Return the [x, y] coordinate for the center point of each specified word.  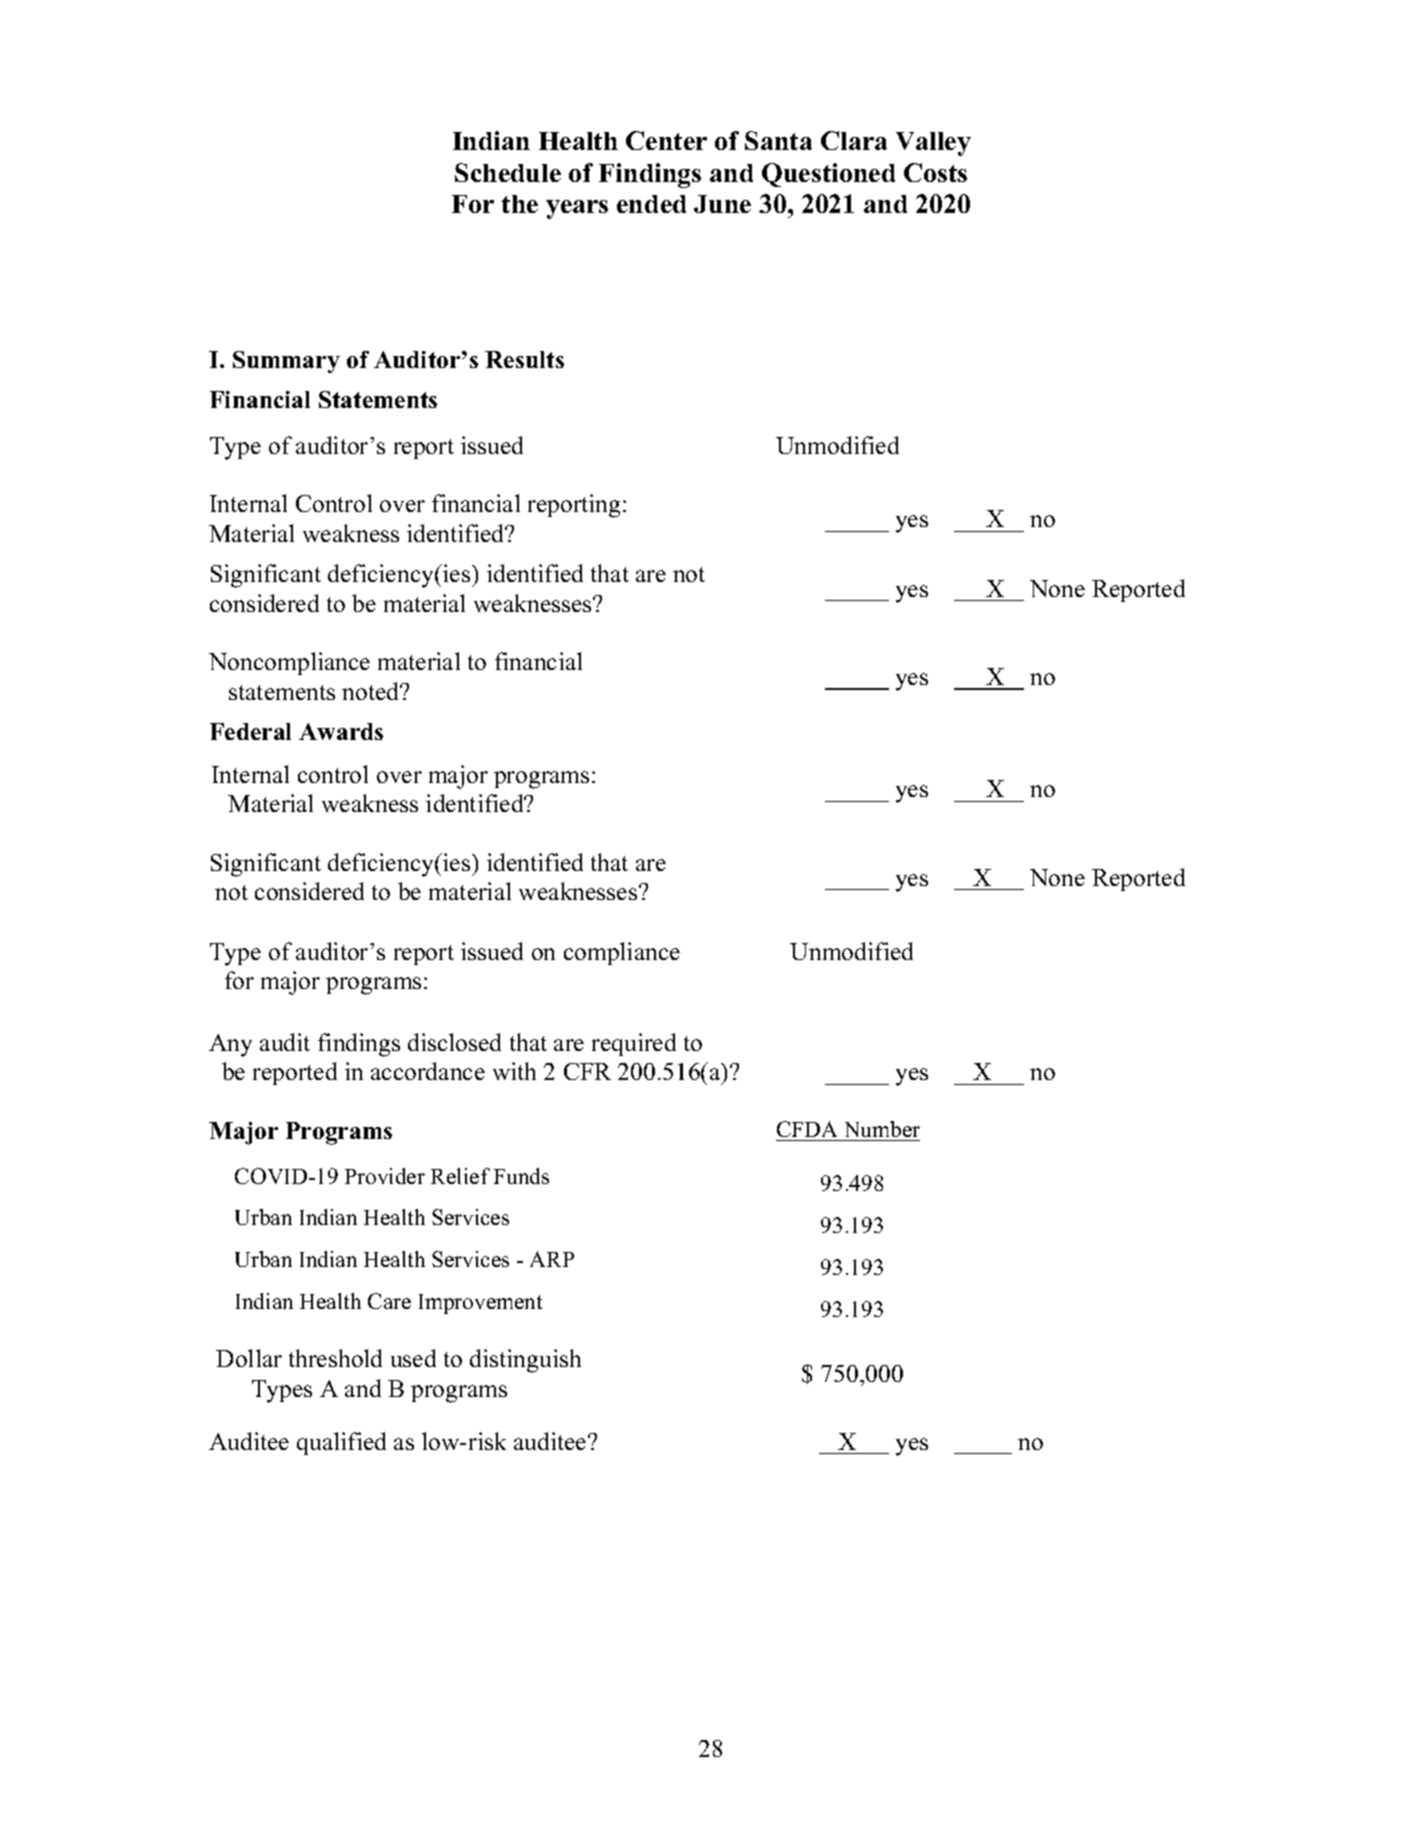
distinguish [525, 1361]
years [577, 209]
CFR [587, 1071]
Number [882, 1129]
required [634, 1044]
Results [524, 359]
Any [230, 1045]
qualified [341, 1443]
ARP [552, 1259]
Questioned [828, 175]
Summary [286, 362]
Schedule [508, 172]
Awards [341, 731]
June [722, 204]
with [514, 1071]
